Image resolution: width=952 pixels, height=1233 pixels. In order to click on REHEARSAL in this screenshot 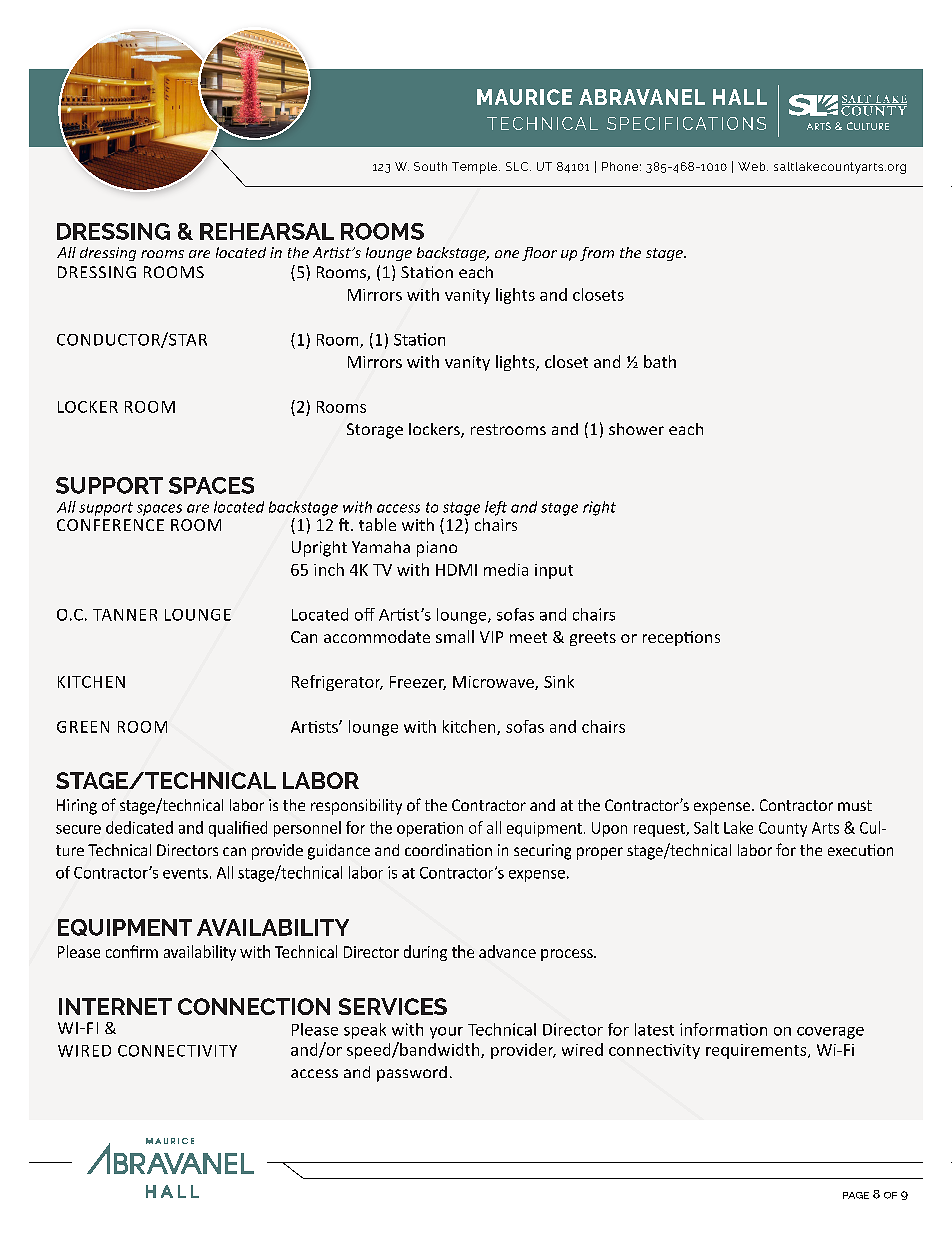, I will do `click(267, 231)`.
